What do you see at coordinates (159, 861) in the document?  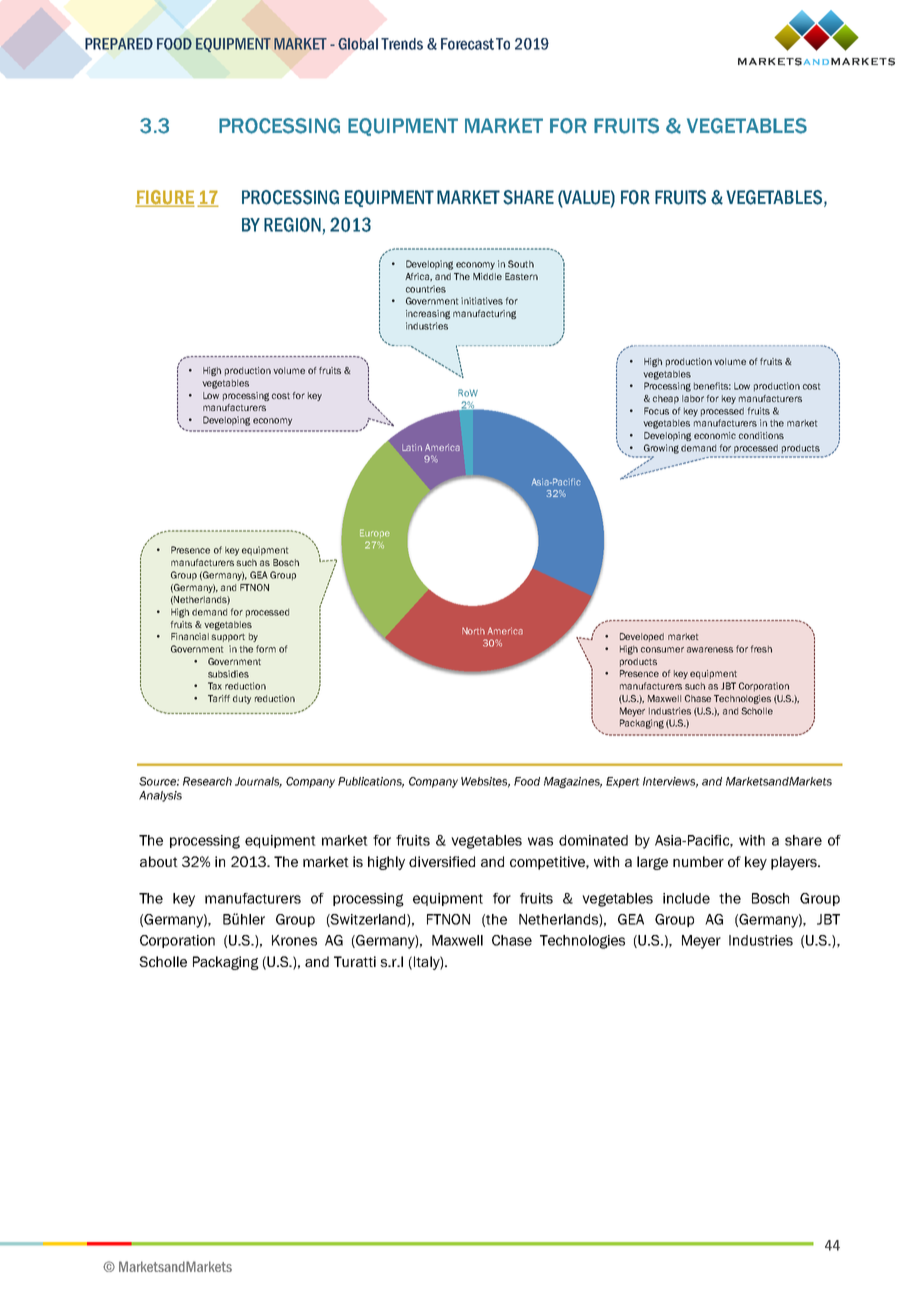 I see `about` at bounding box center [159, 861].
